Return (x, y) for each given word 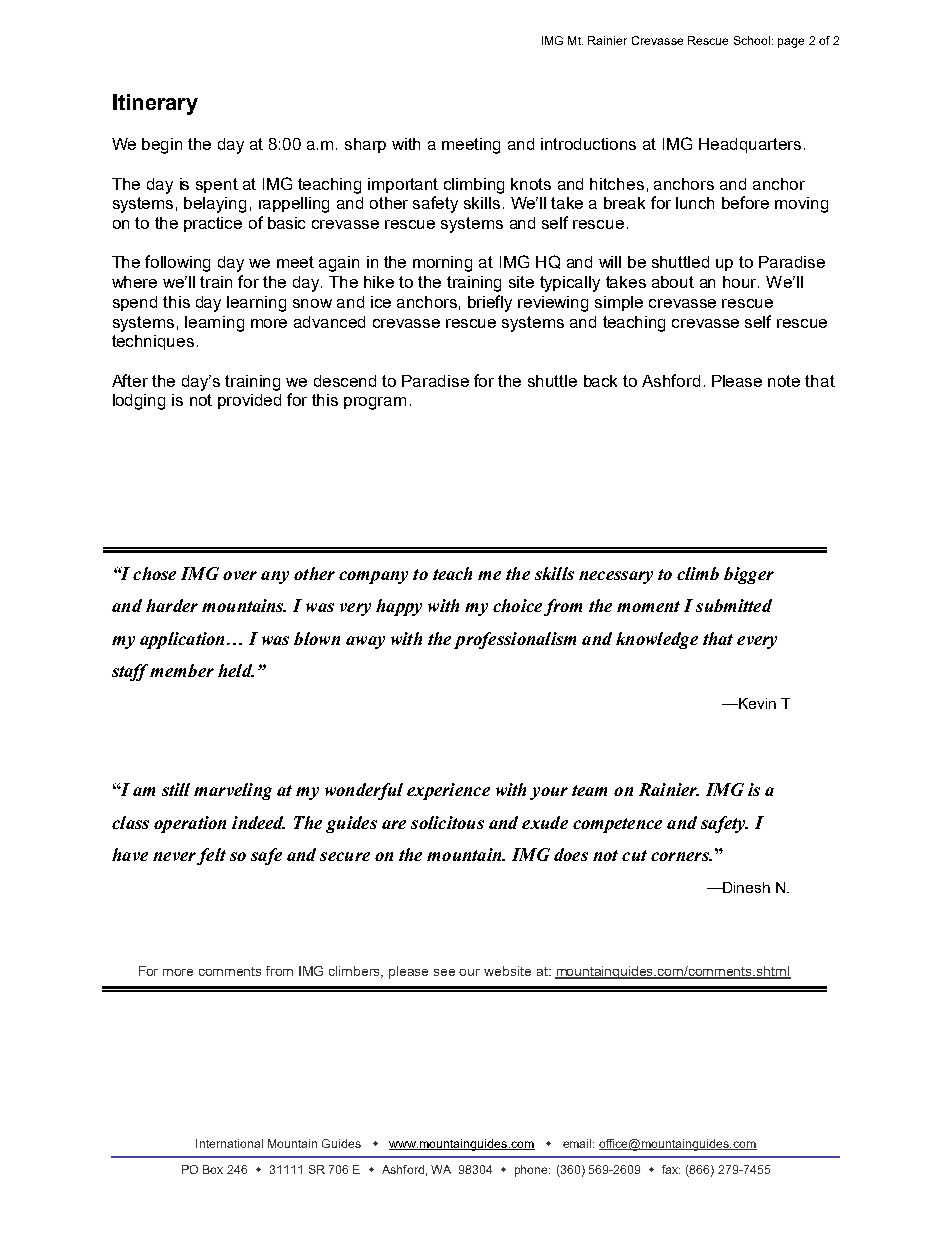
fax (671, 1169)
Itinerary (155, 104)
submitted (734, 605)
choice (517, 605)
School (752, 40)
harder (172, 605)
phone (532, 1171)
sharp (365, 145)
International (229, 1143)
